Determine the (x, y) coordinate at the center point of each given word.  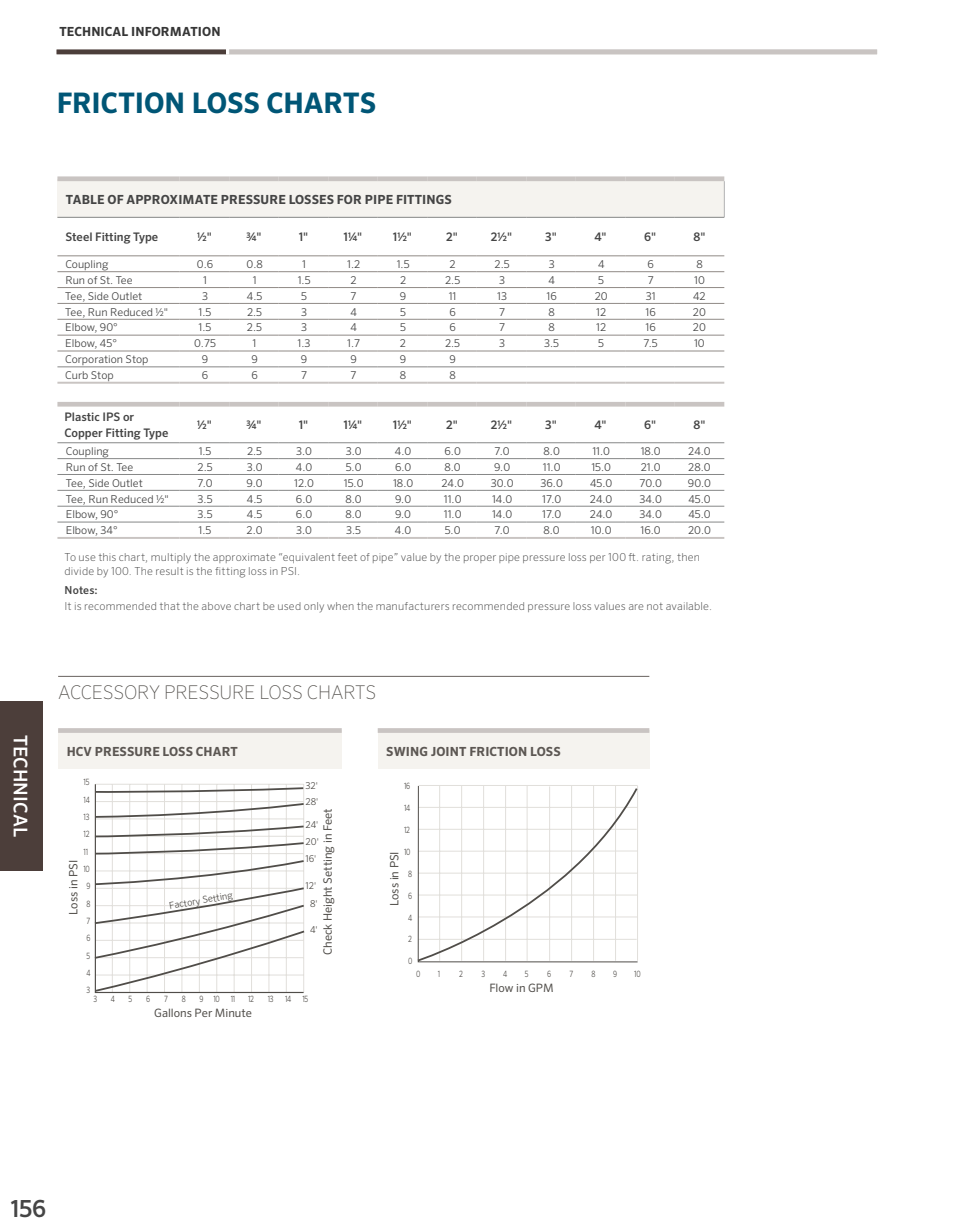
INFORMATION (176, 31)
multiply (171, 558)
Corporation (94, 361)
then (688, 557)
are (636, 607)
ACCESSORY (109, 692)
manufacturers (412, 606)
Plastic (82, 416)
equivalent (308, 558)
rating (658, 558)
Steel (79, 236)
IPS (111, 416)
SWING (406, 751)
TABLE (85, 199)
